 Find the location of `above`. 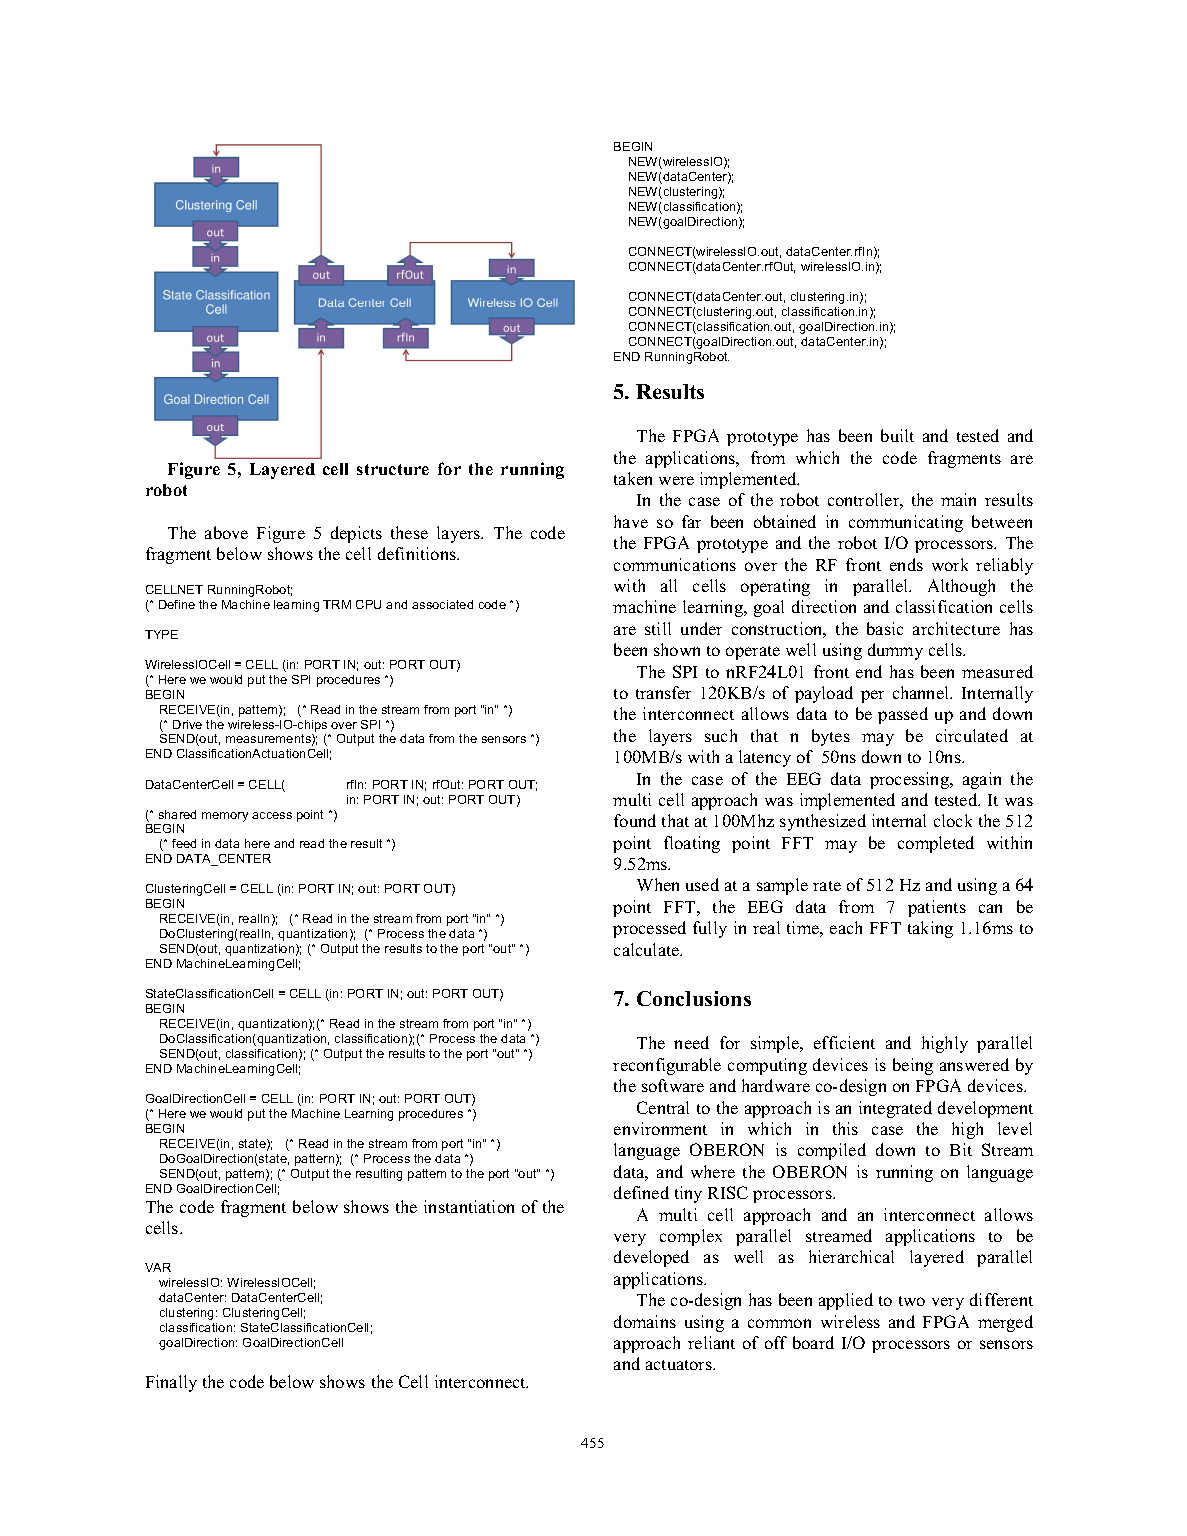

above is located at coordinates (226, 532).
